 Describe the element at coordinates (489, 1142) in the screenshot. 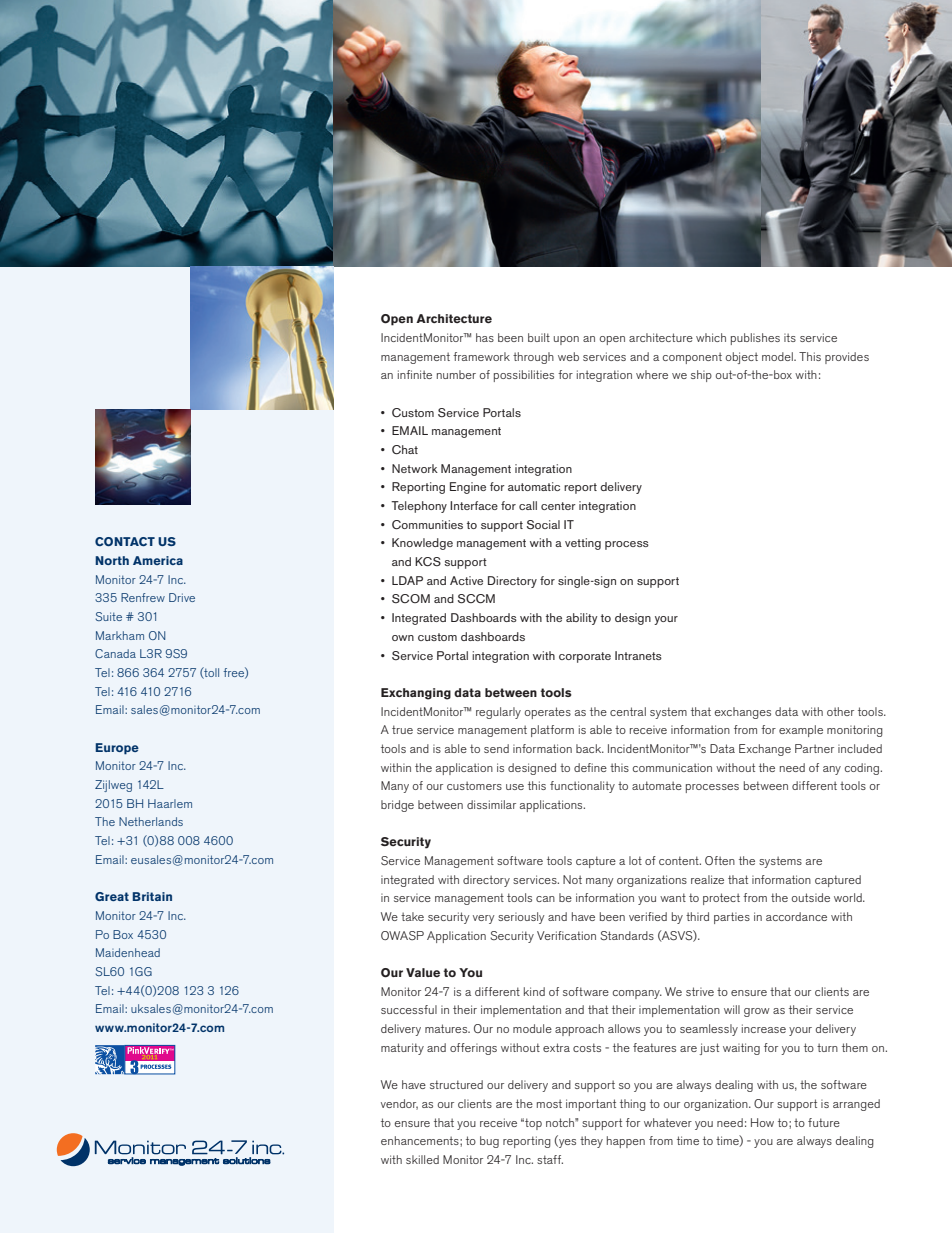

I see `bug` at that location.
